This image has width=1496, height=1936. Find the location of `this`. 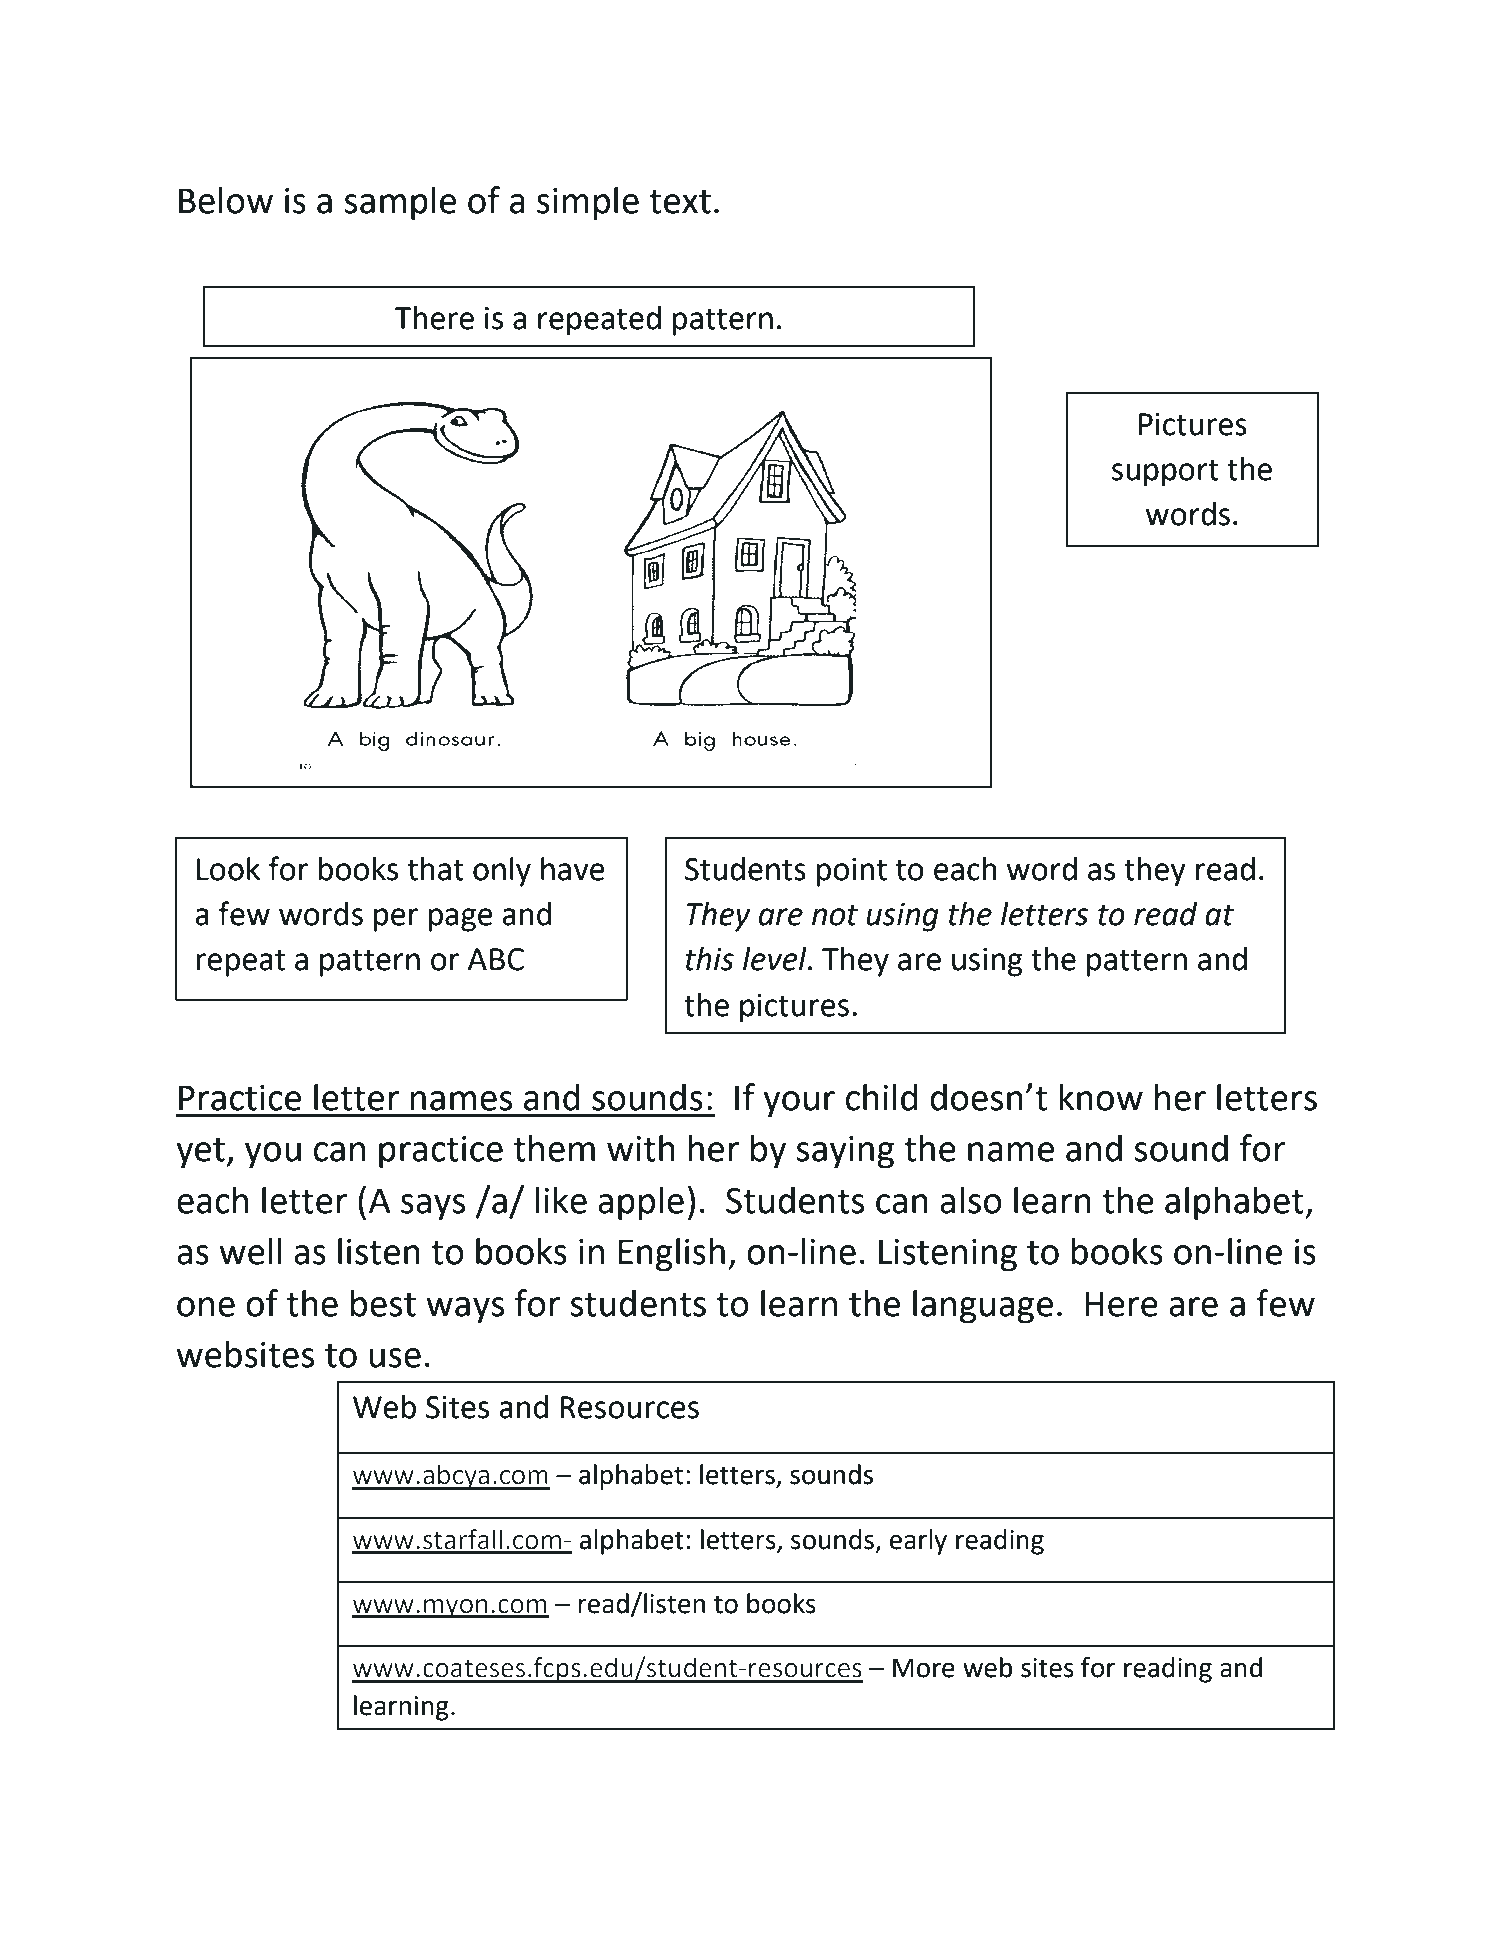

this is located at coordinates (709, 959).
